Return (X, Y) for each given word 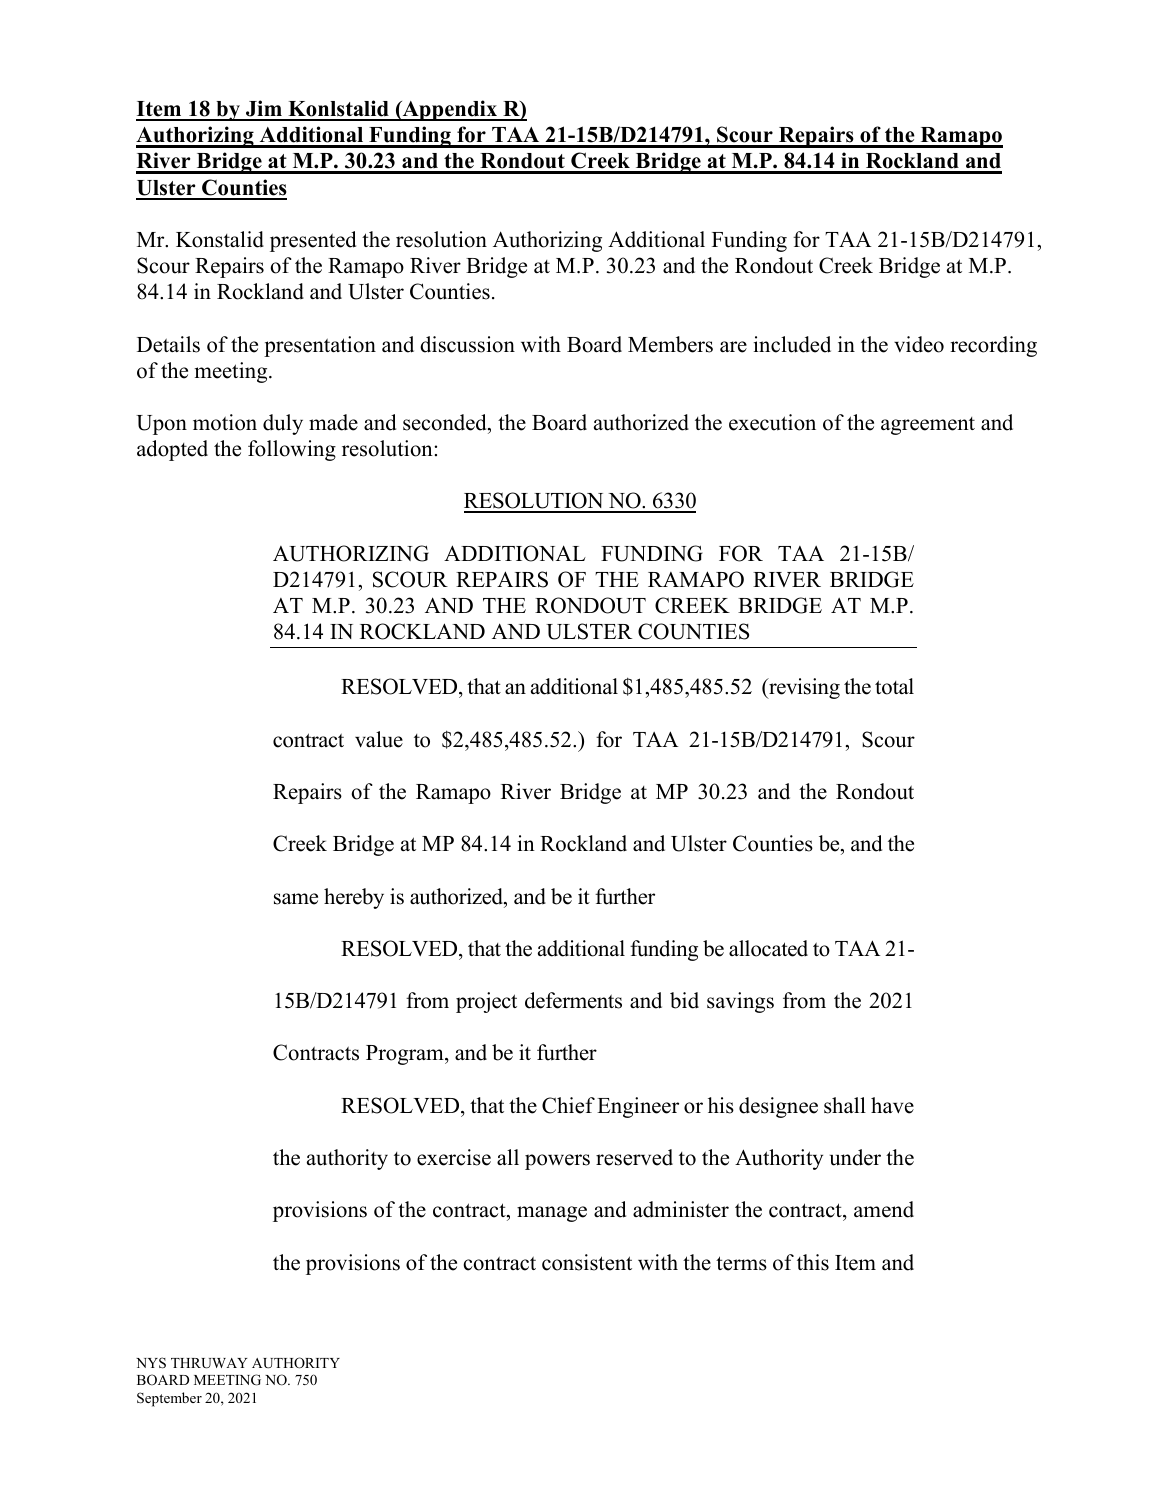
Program (406, 1055)
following (292, 450)
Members (670, 344)
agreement (928, 426)
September (169, 1399)
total (894, 686)
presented (313, 241)
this (813, 1262)
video (919, 344)
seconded (446, 422)
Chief (568, 1105)
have (892, 1105)
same (296, 899)
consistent (587, 1262)
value (379, 739)
